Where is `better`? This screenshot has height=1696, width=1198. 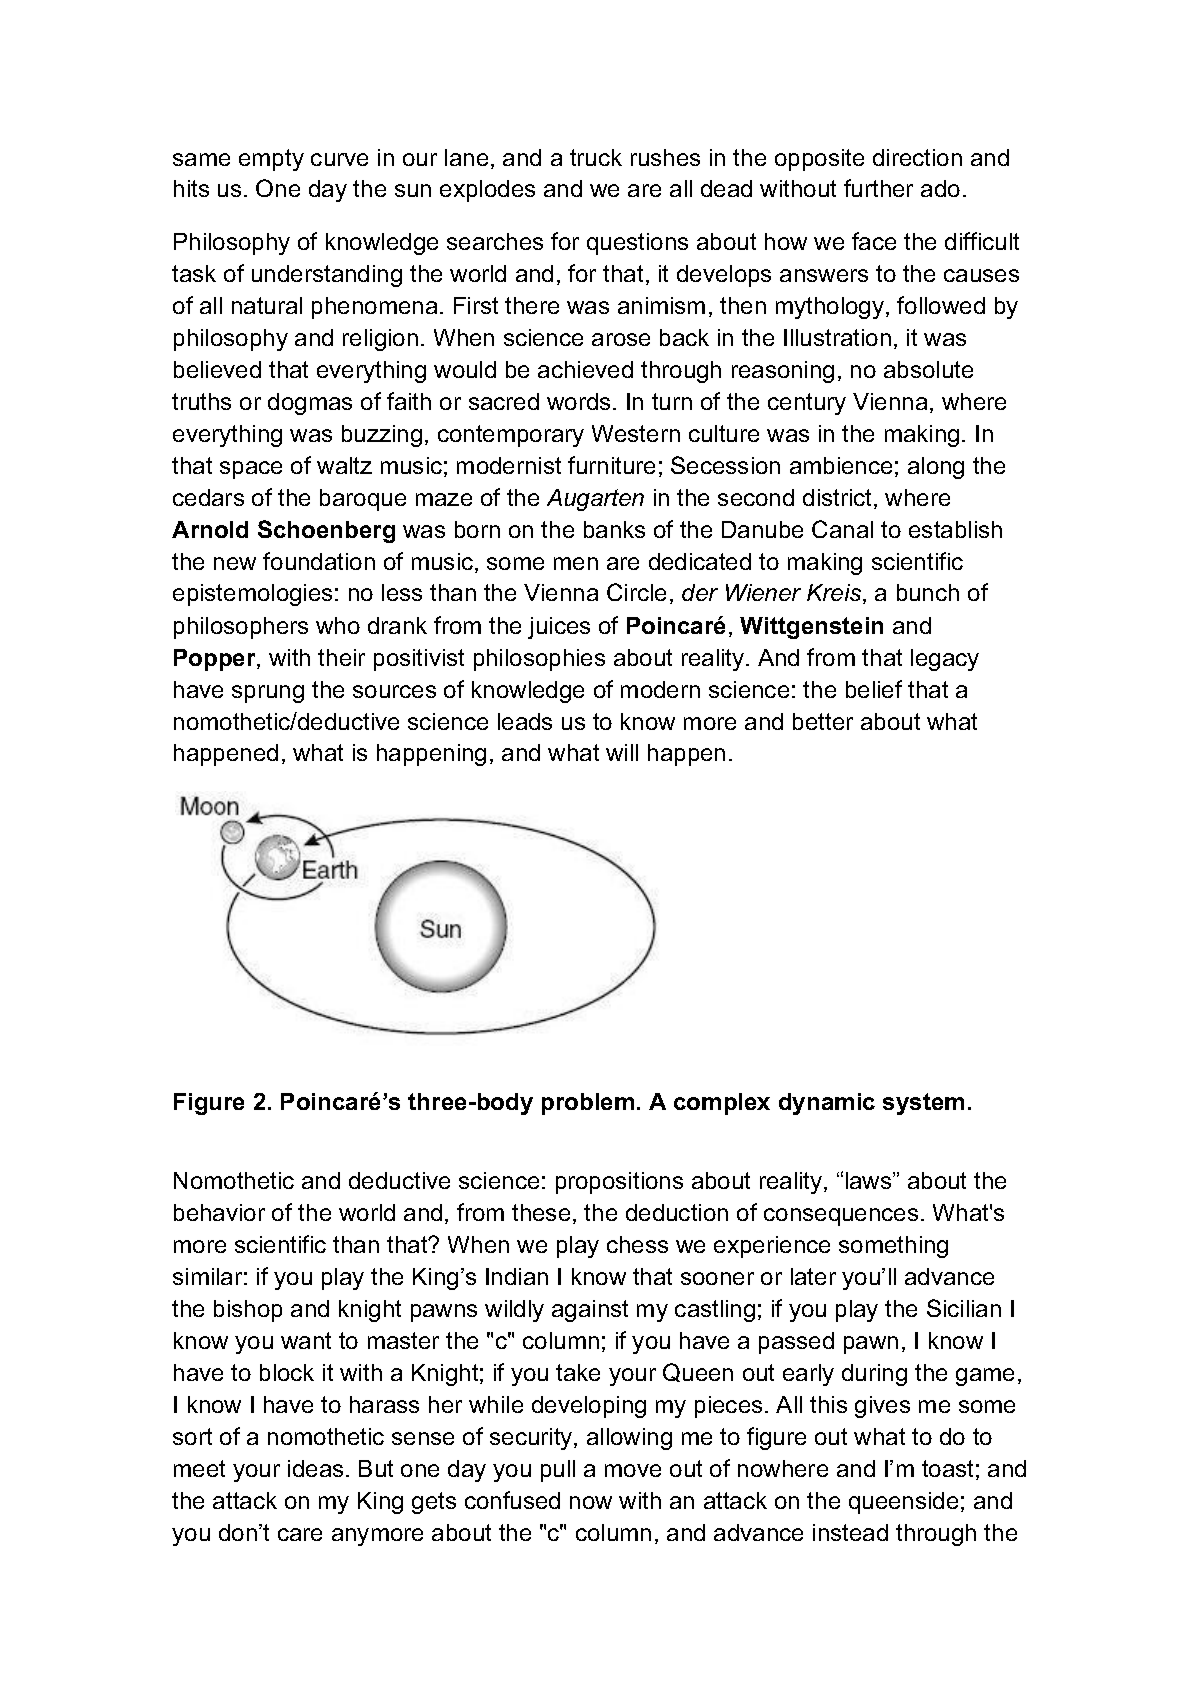
better is located at coordinates (823, 721).
